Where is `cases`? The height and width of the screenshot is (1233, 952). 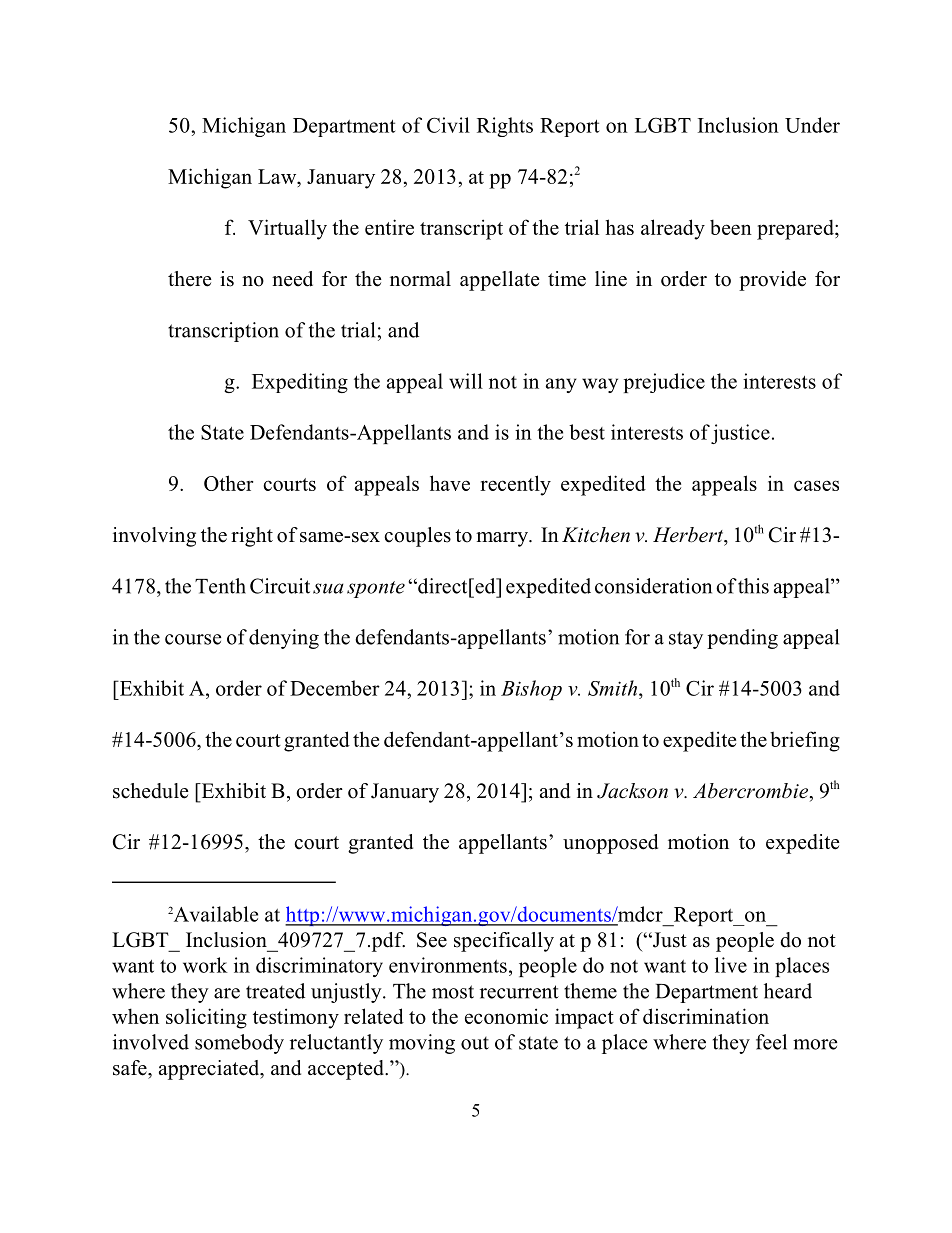
cases is located at coordinates (816, 485).
